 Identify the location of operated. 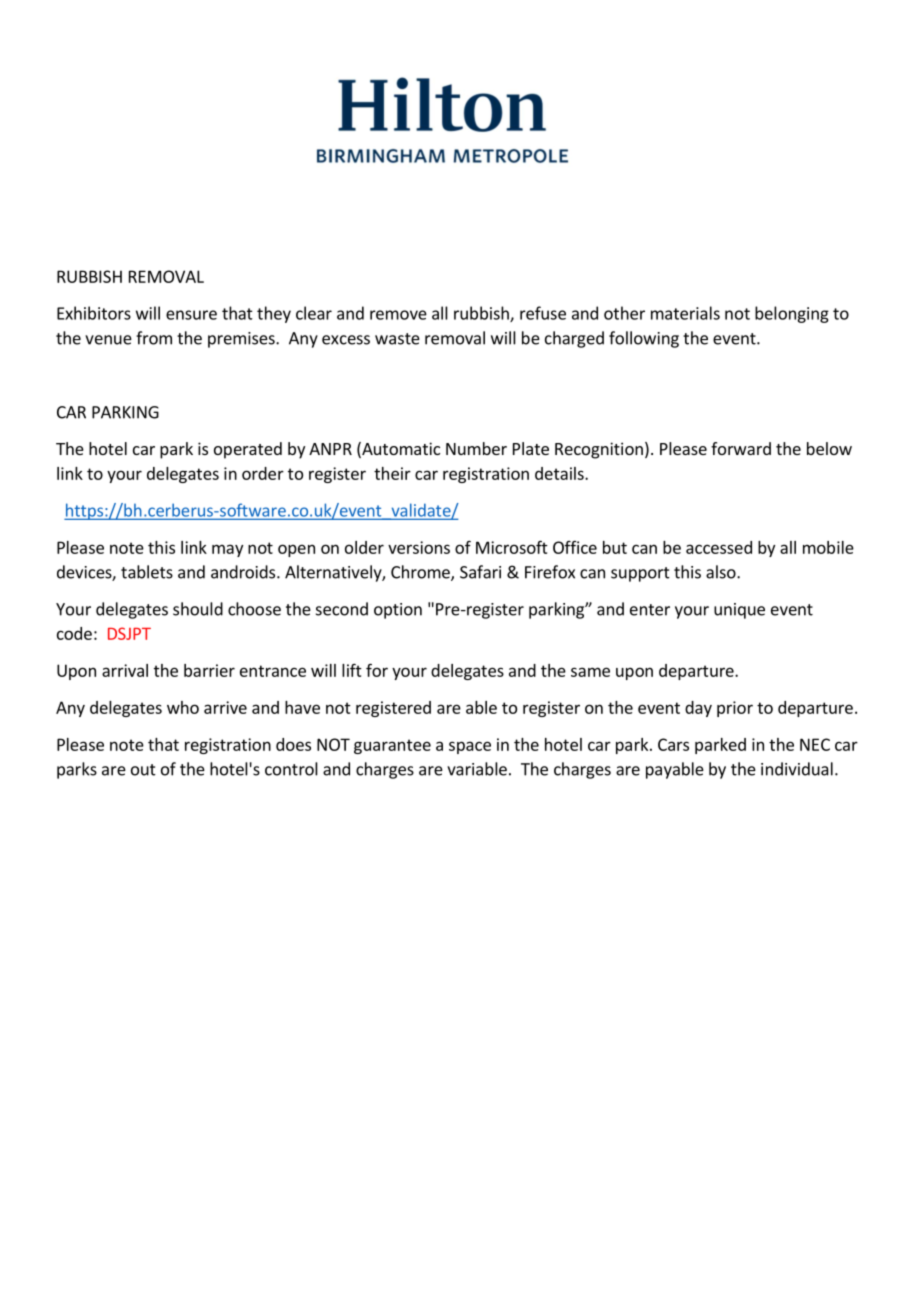
(248, 450).
